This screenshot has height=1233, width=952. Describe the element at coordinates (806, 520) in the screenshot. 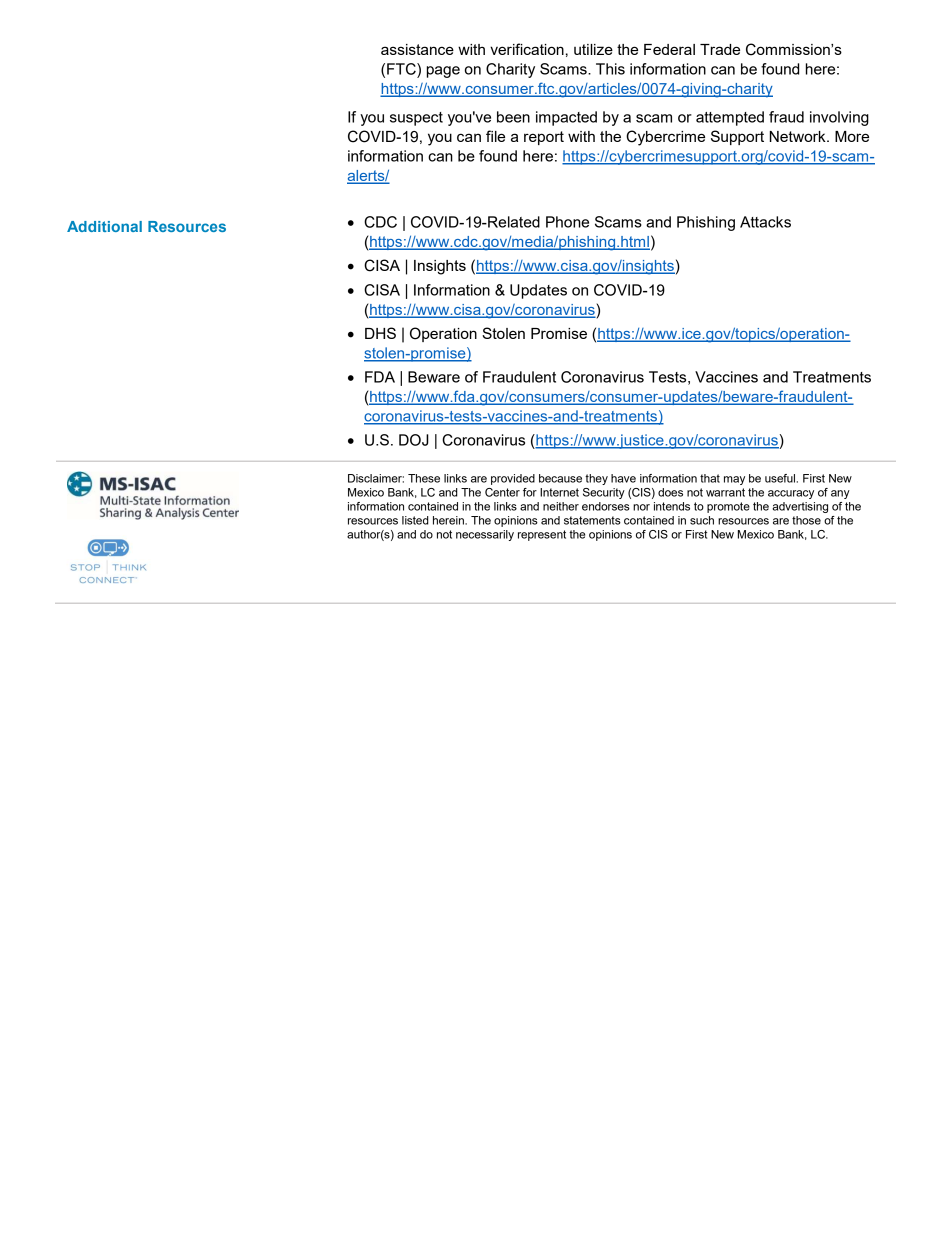

I see `those` at that location.
